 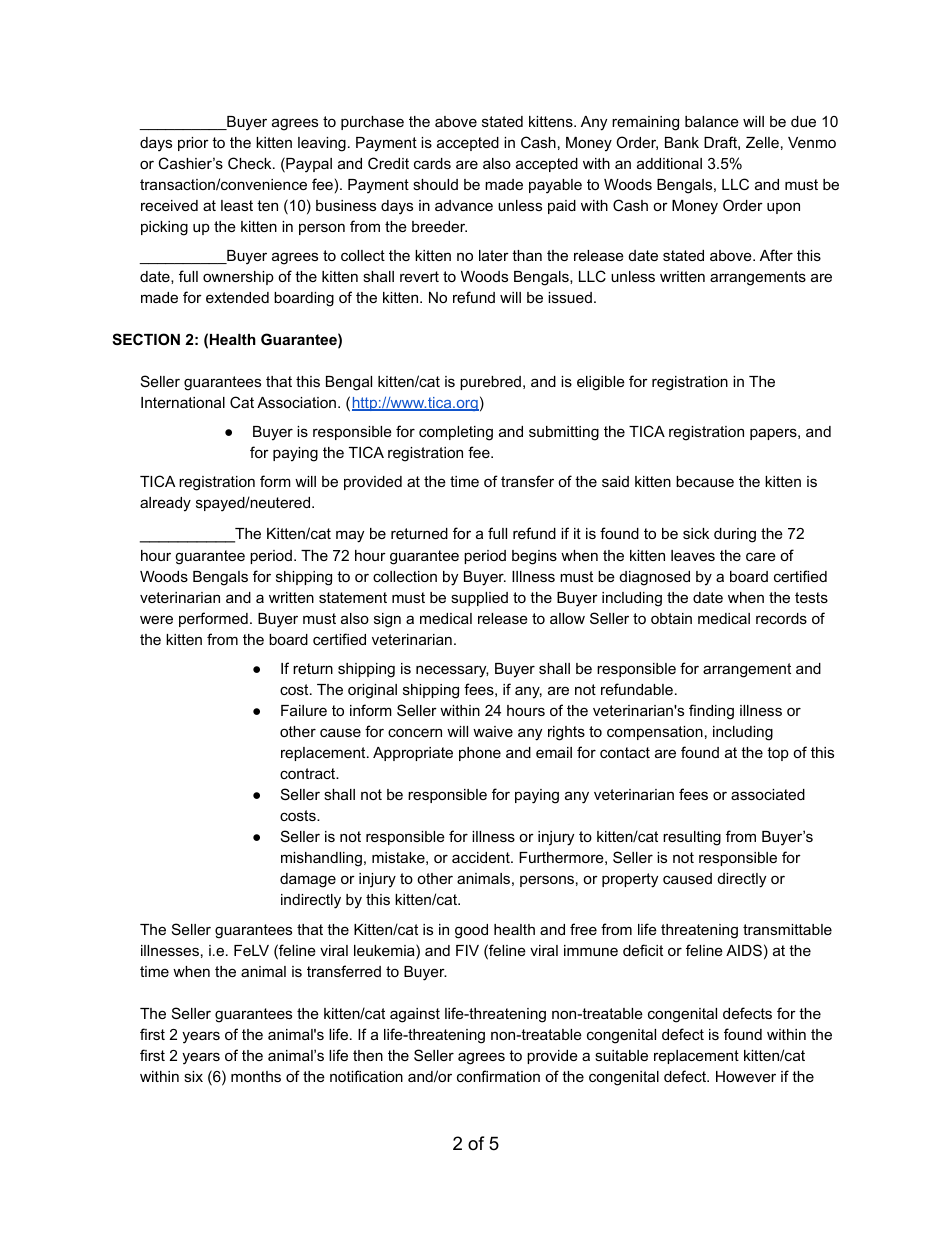 What do you see at coordinates (256, 1076) in the page?
I see `months` at bounding box center [256, 1076].
